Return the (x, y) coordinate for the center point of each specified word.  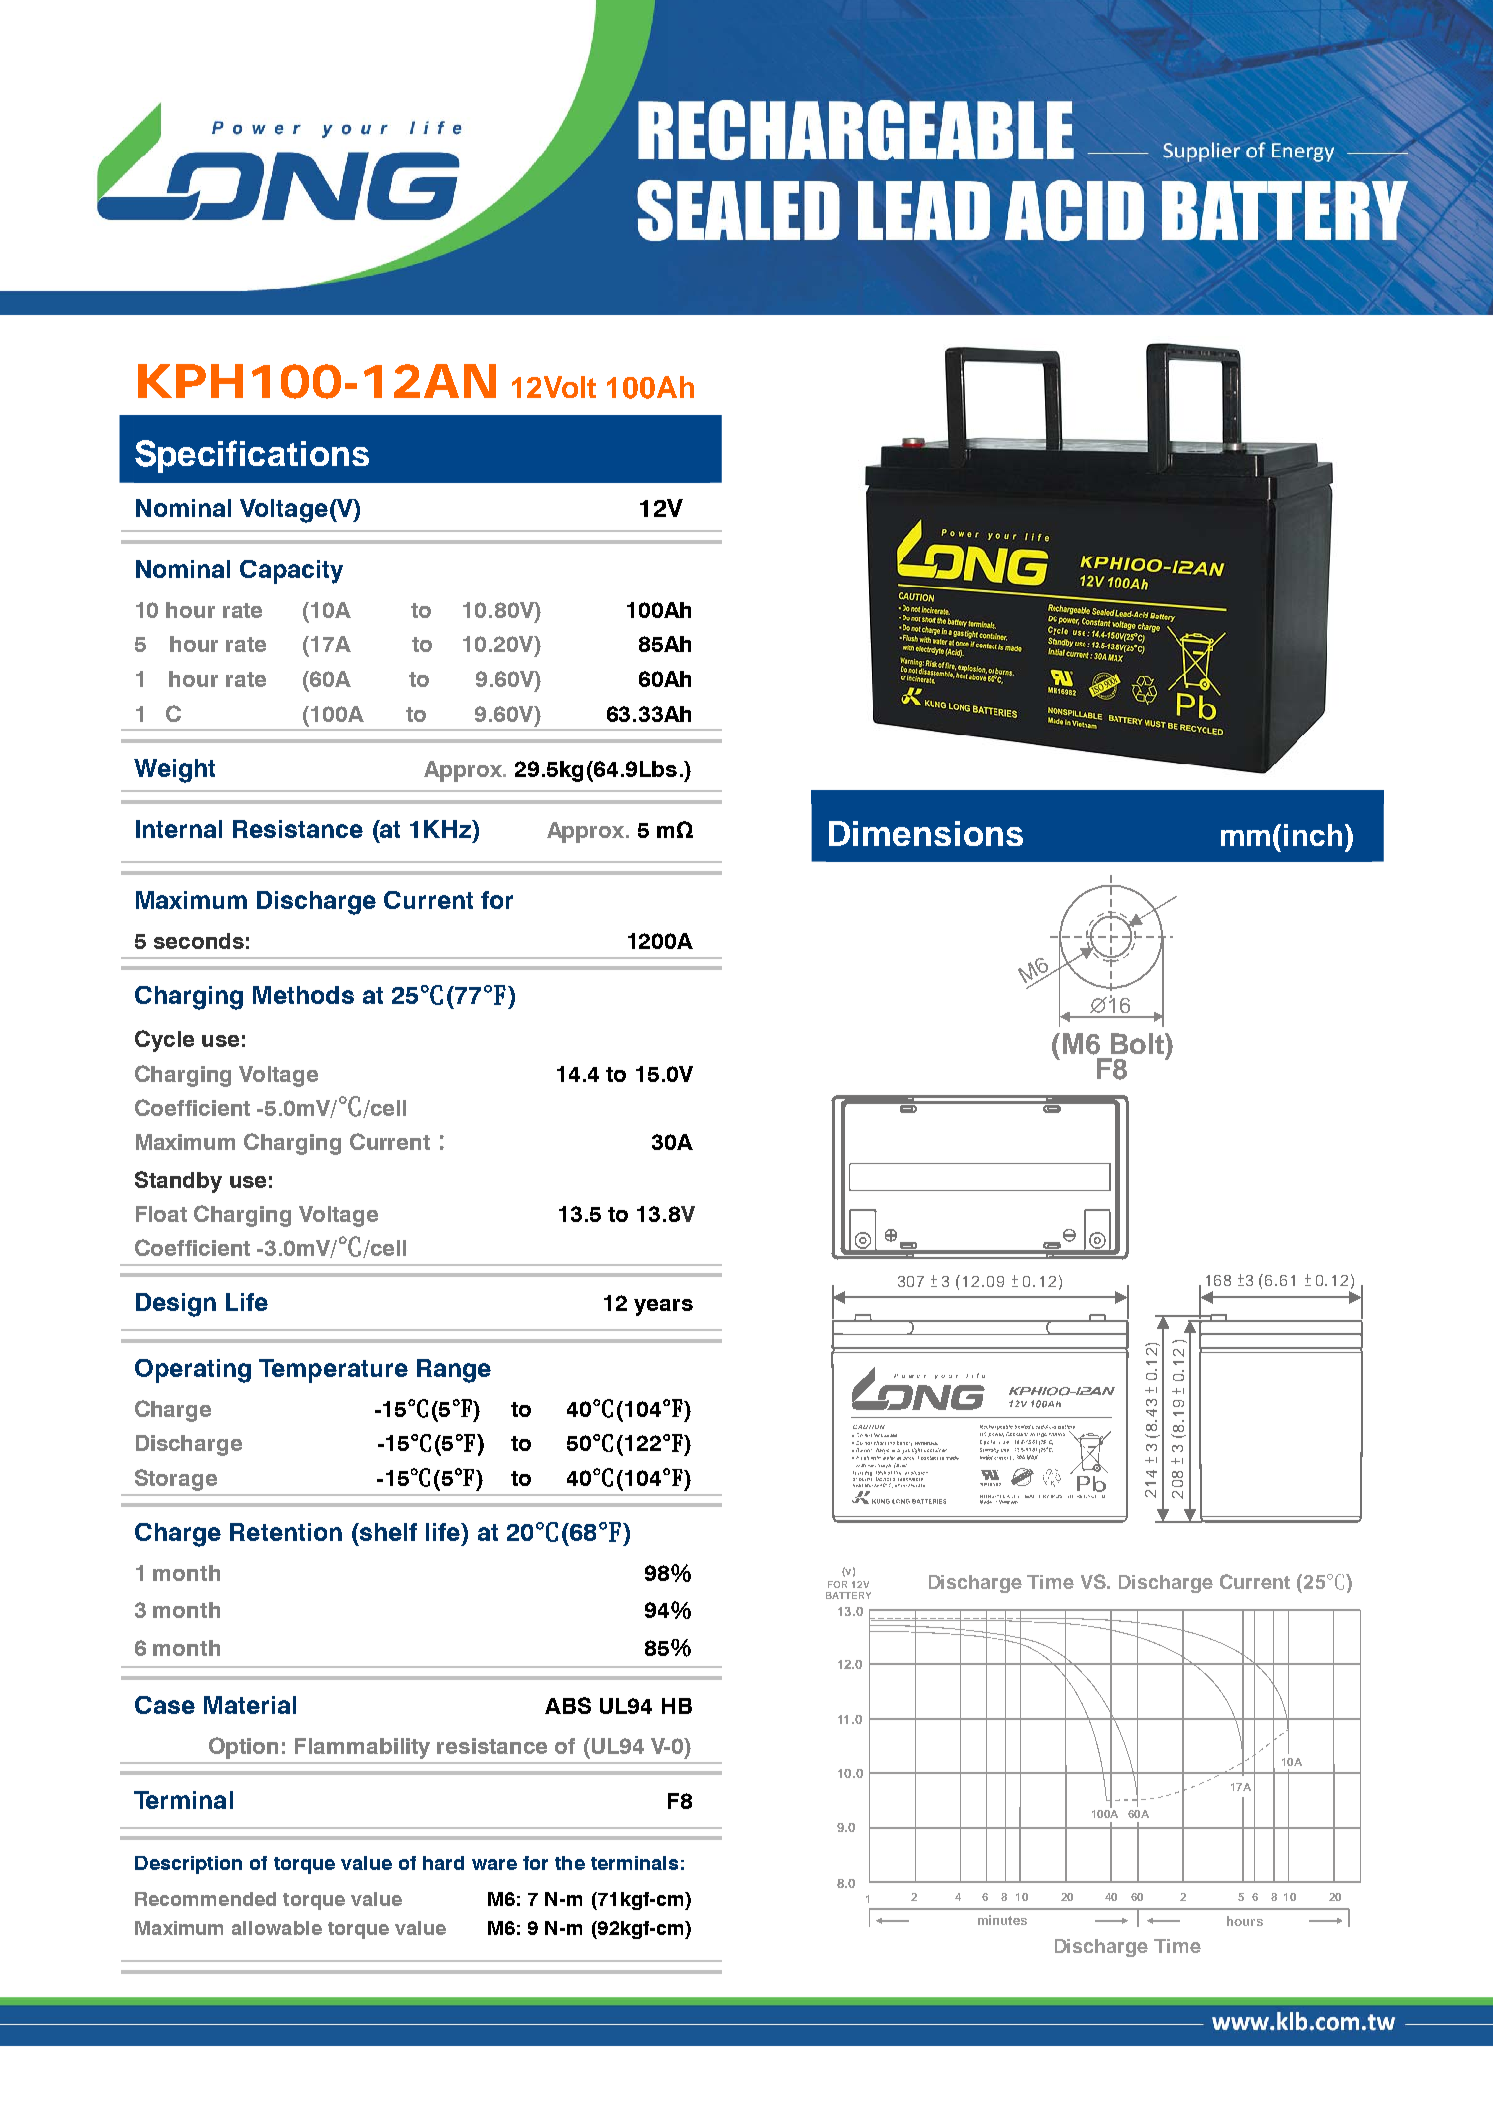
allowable (277, 1928)
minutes (1002, 1920)
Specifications (252, 456)
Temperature (333, 1371)
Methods (303, 995)
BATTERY (848, 1595)
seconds (199, 941)
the (570, 1863)
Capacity (291, 572)
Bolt (1138, 1043)
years (663, 1307)
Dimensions (926, 833)
